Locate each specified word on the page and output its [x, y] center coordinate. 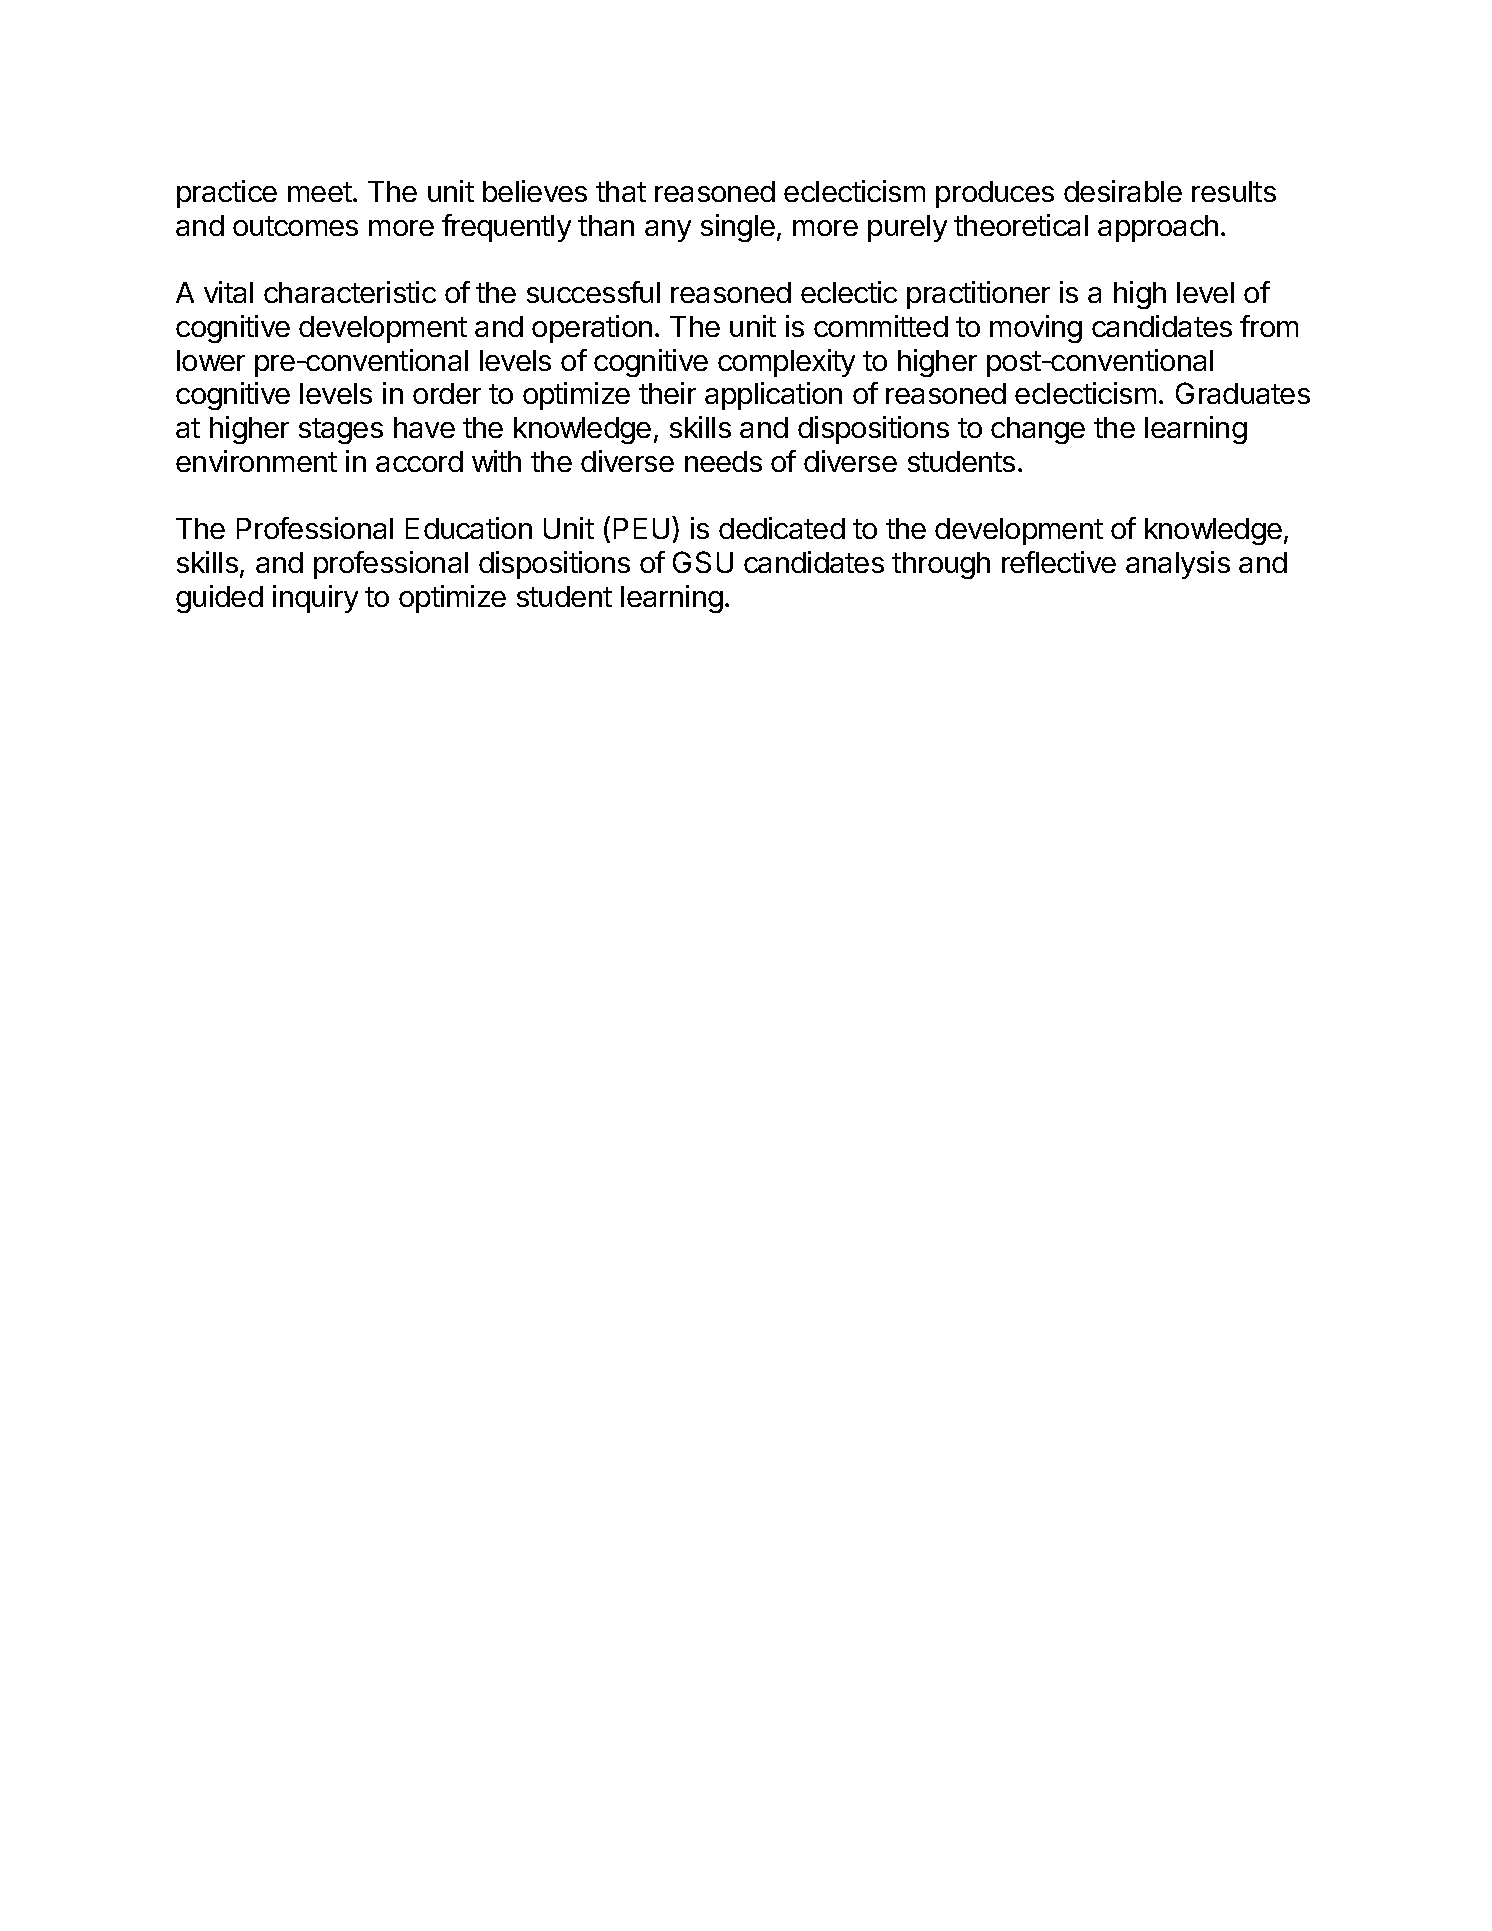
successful [593, 292]
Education [469, 528]
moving [1036, 329]
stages [341, 431]
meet [320, 192]
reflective [1059, 562]
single [738, 228]
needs [723, 461]
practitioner [978, 295]
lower [211, 360]
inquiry [315, 599]
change [1038, 430]
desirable [1123, 191]
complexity [786, 363]
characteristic [350, 292]
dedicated [782, 528]
